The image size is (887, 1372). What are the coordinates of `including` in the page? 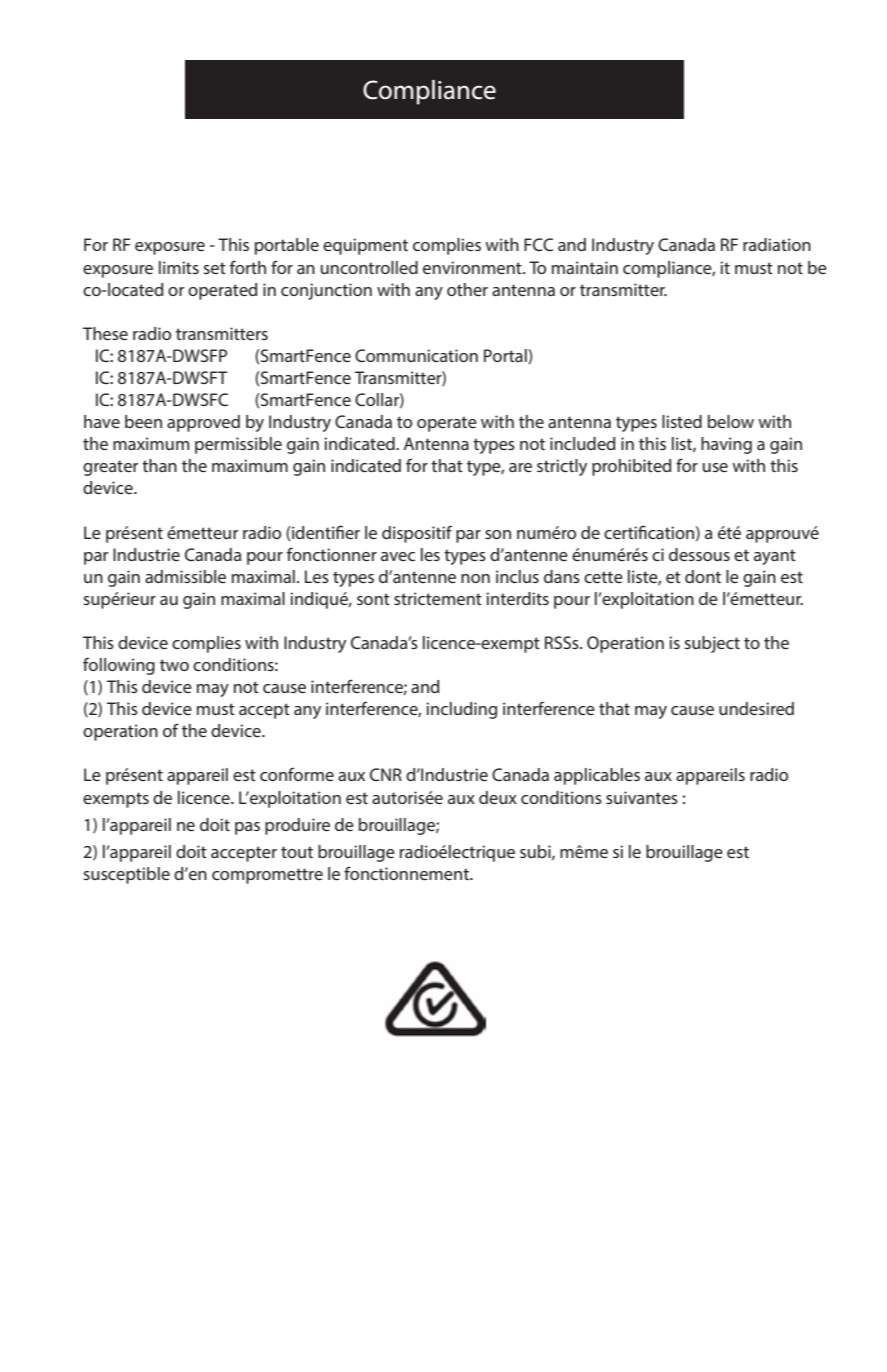 It's located at (461, 710).
